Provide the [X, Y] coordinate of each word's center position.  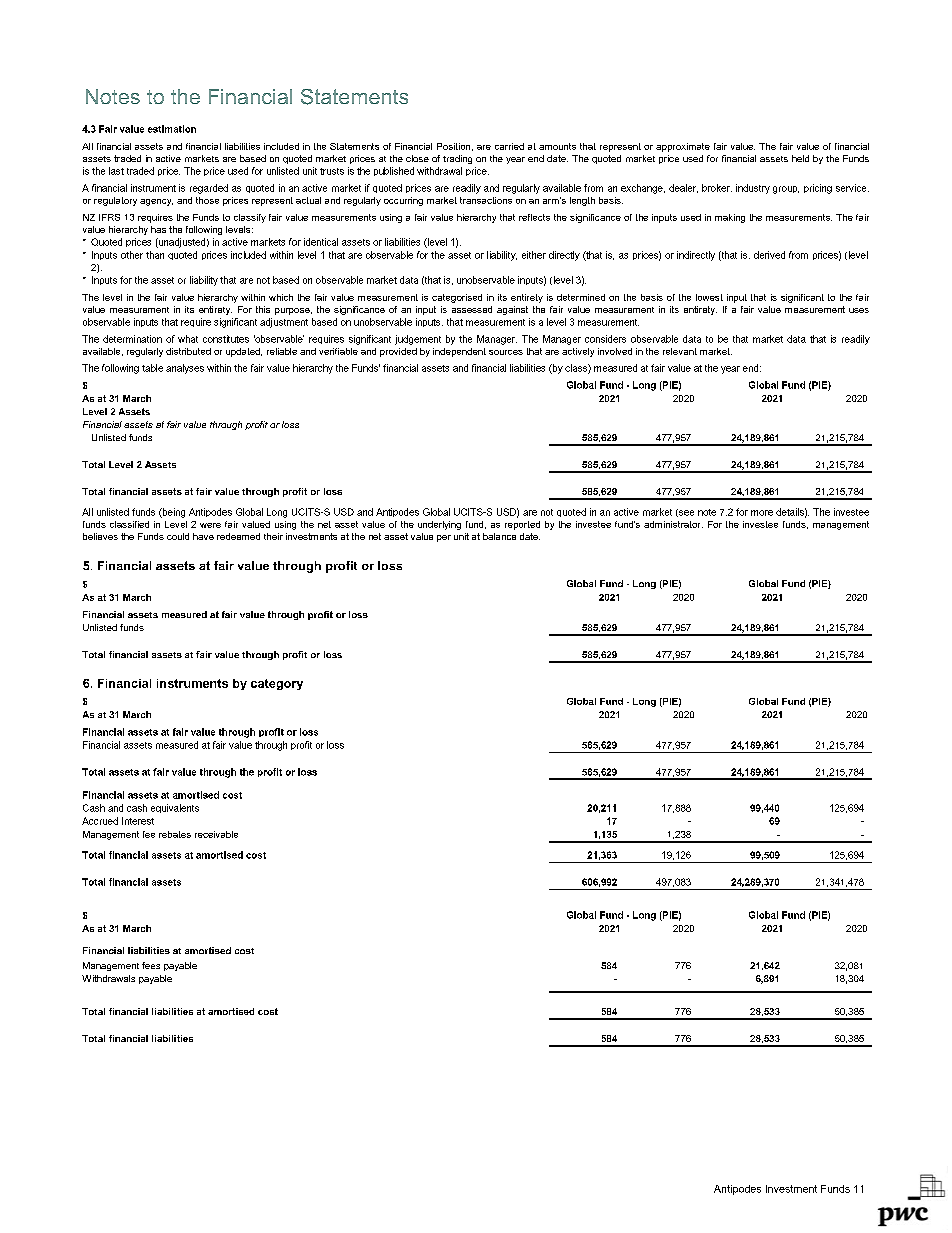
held [800, 158]
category [277, 684]
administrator [673, 524]
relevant [680, 351]
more [762, 513]
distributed [188, 351]
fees [151, 965]
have [203, 536]
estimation [172, 129]
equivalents [175, 808]
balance [499, 536]
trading [457, 159]
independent [459, 352]
